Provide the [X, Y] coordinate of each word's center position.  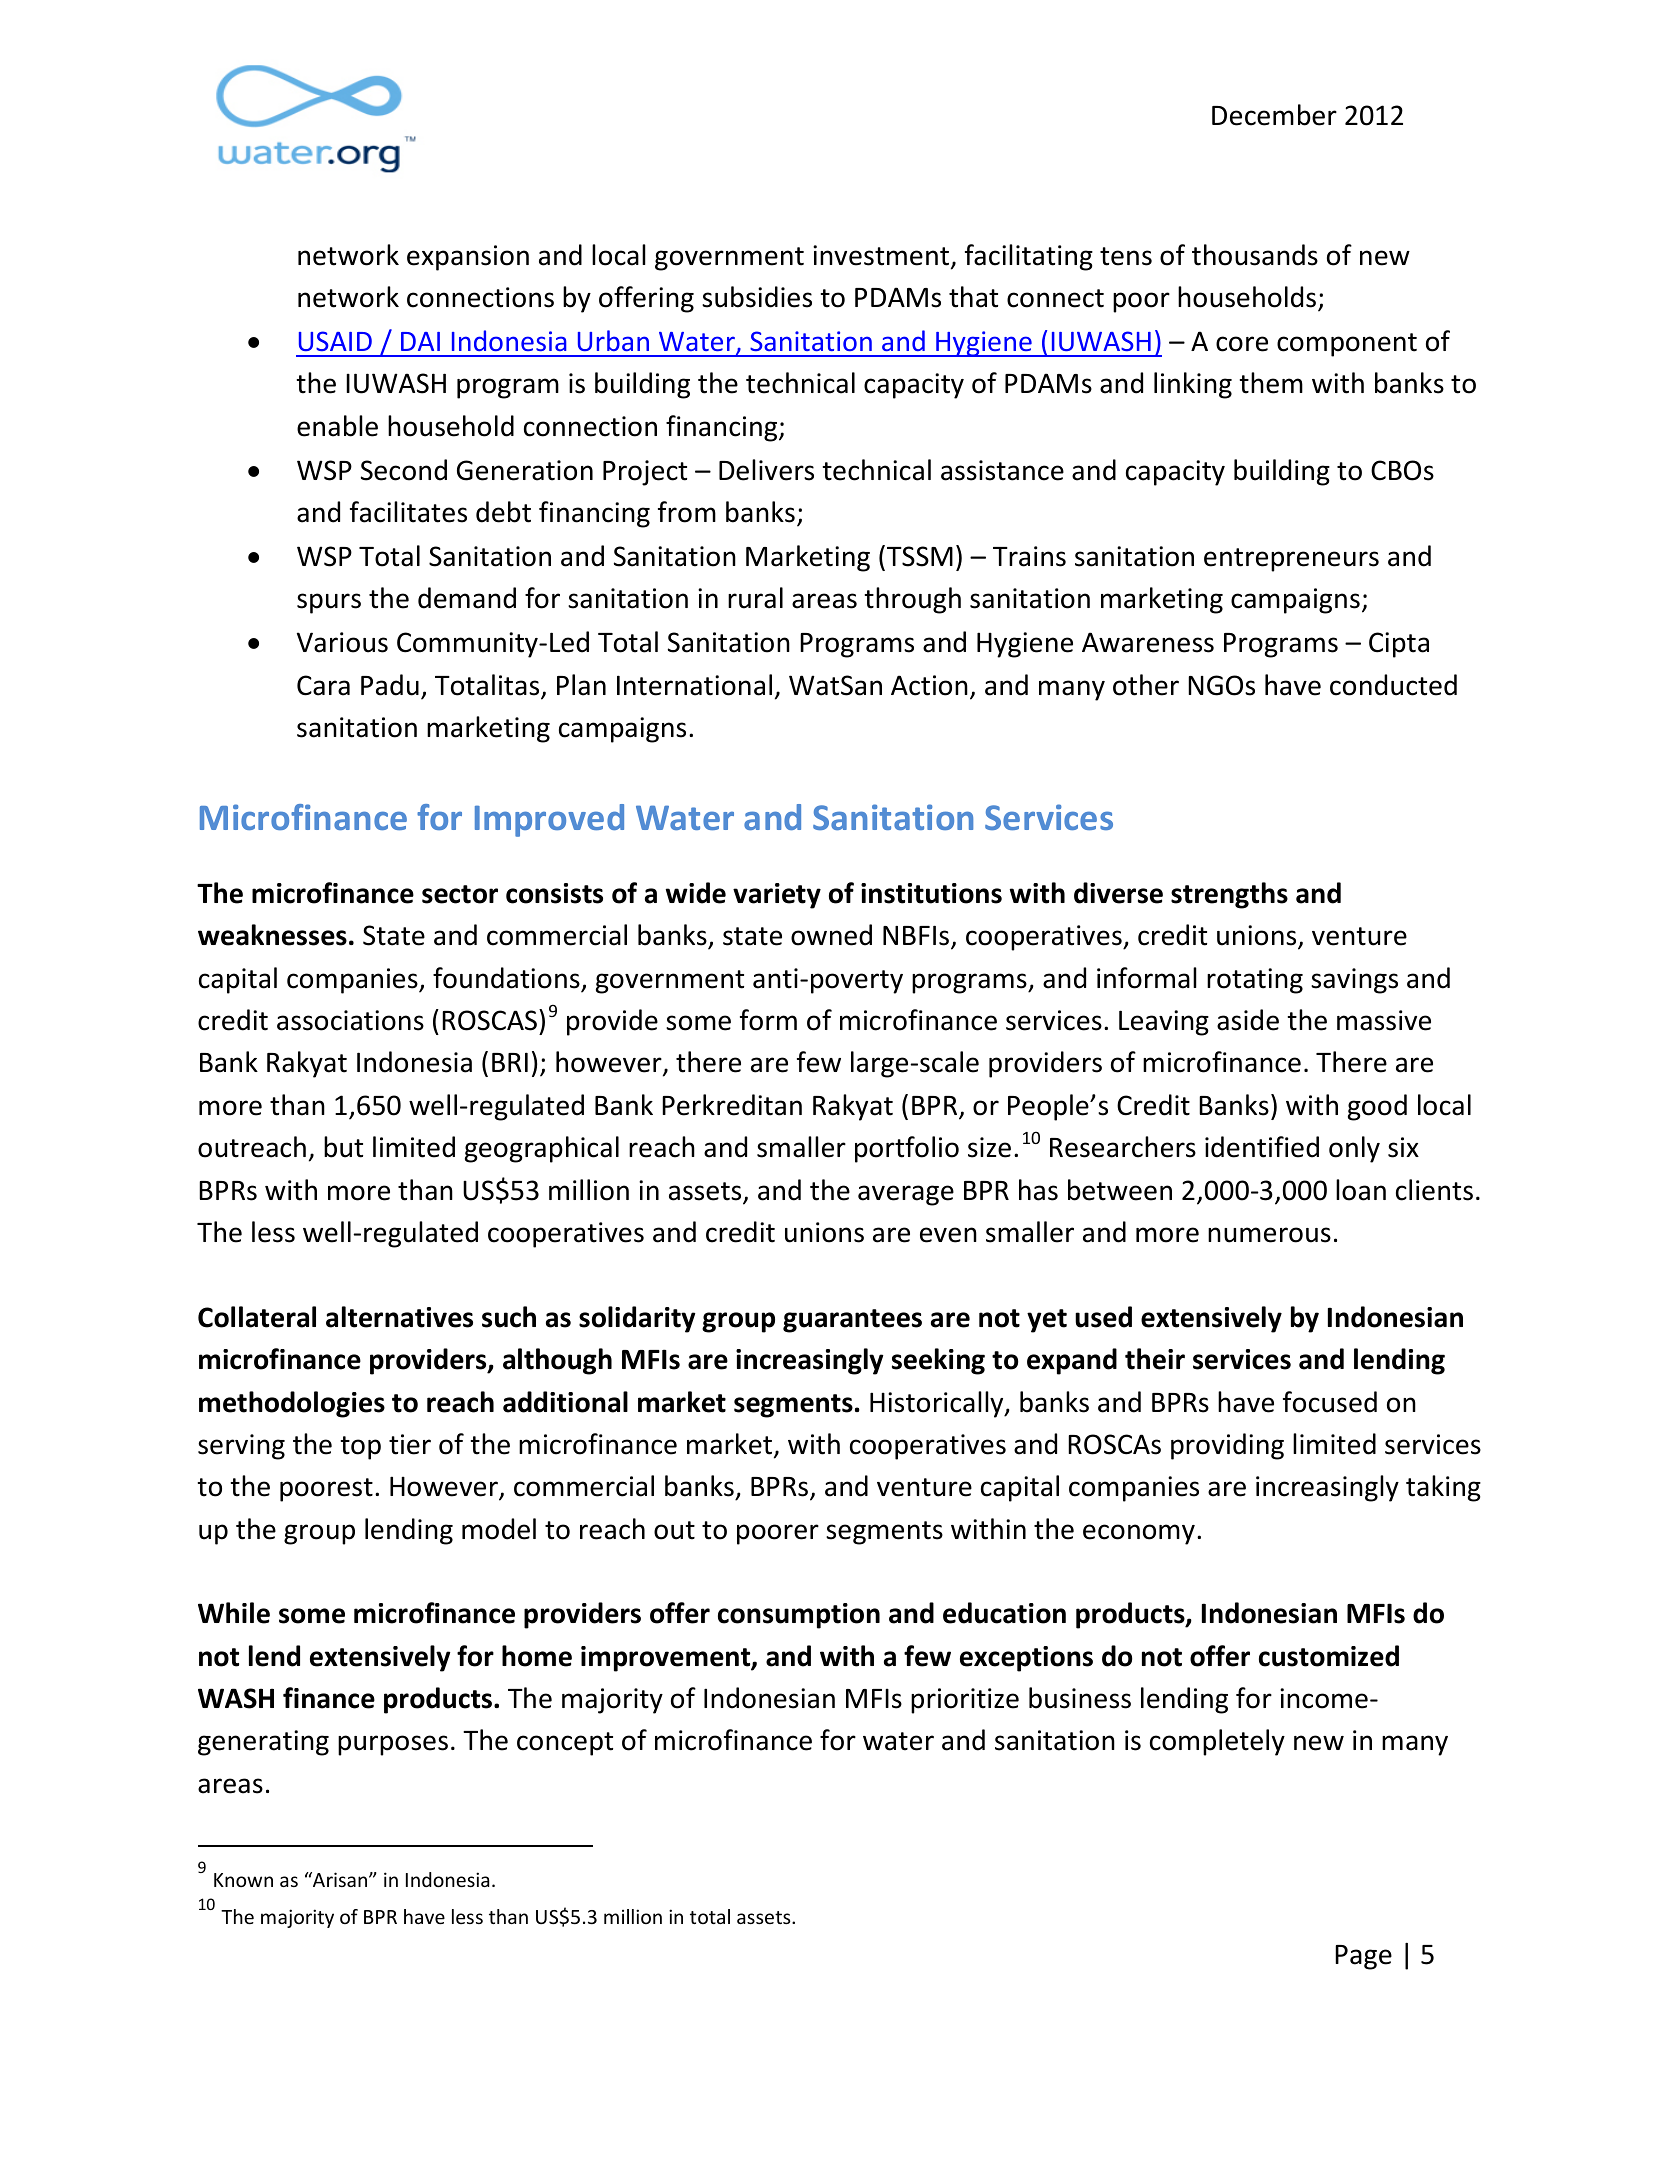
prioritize [965, 1701]
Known [243, 1880]
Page [1363, 1957]
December [1274, 115]
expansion [468, 258]
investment [881, 255]
